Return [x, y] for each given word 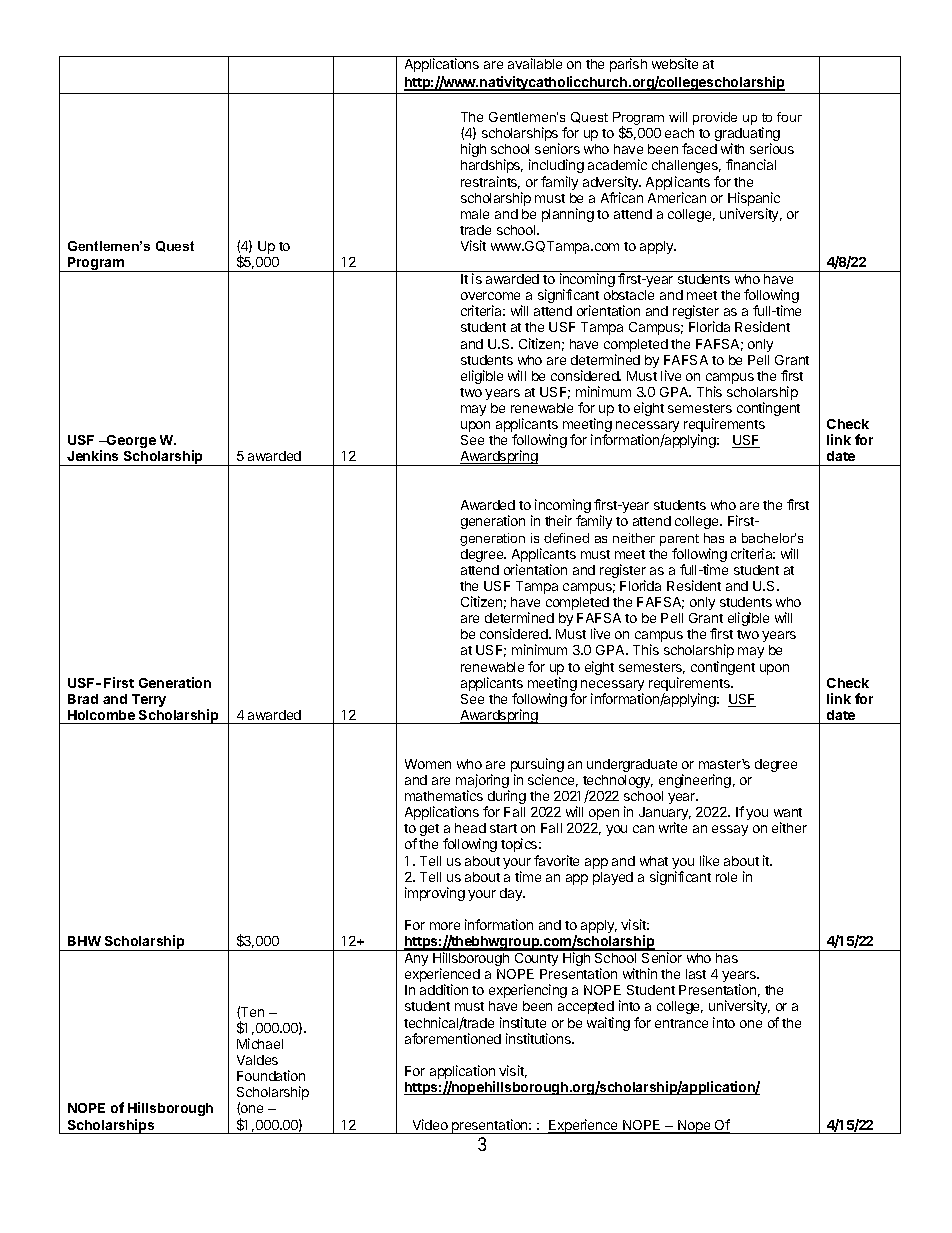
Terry [149, 700]
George [130, 441]
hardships [492, 166]
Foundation [271, 1075]
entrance [681, 1023]
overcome [490, 296]
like [709, 860]
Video [430, 1124]
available [535, 63]
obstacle [629, 295]
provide [715, 118]
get [429, 830]
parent [679, 540]
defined [566, 538]
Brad [83, 699]
